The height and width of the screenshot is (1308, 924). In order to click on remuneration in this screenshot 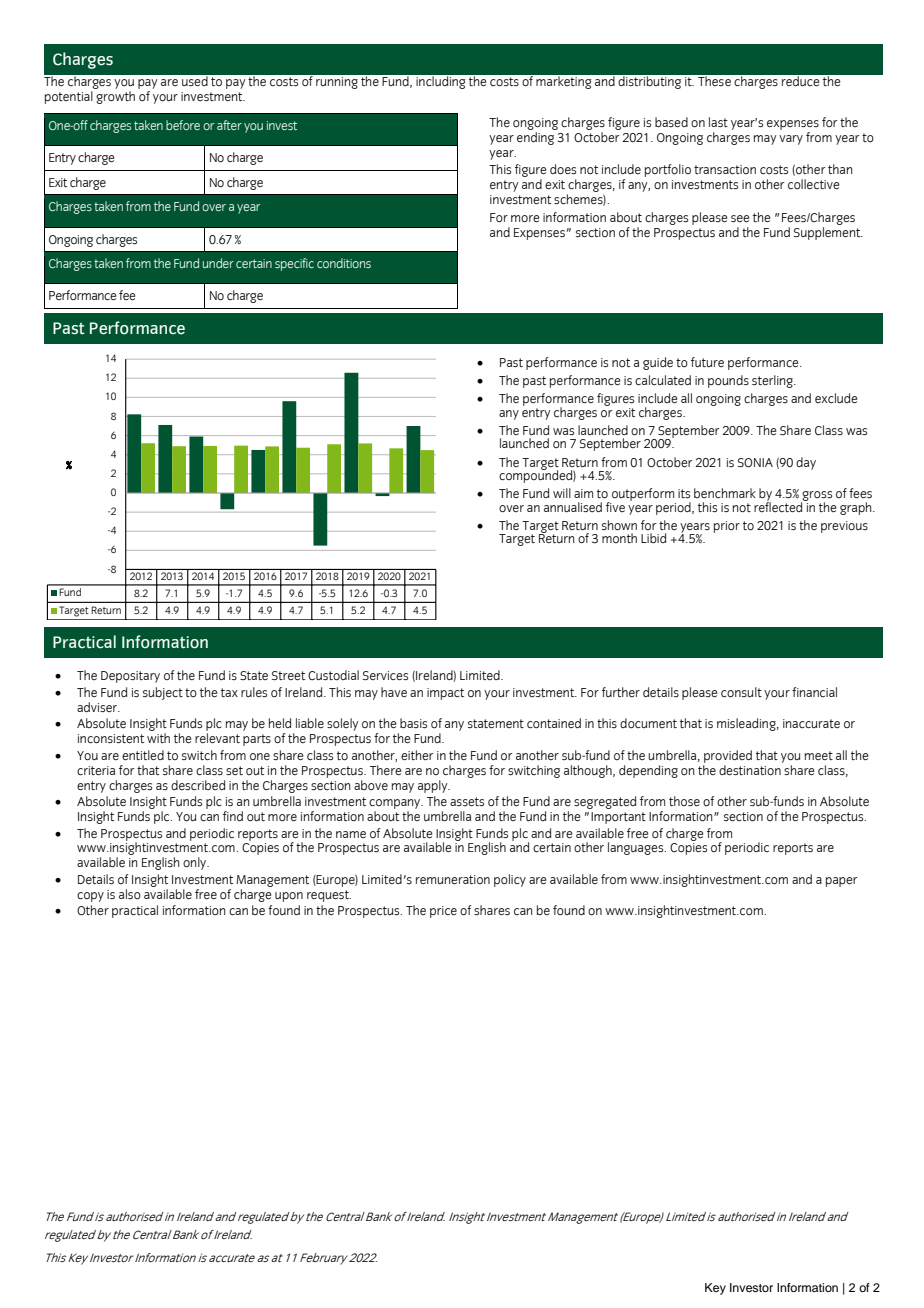, I will do `click(453, 879)`.
